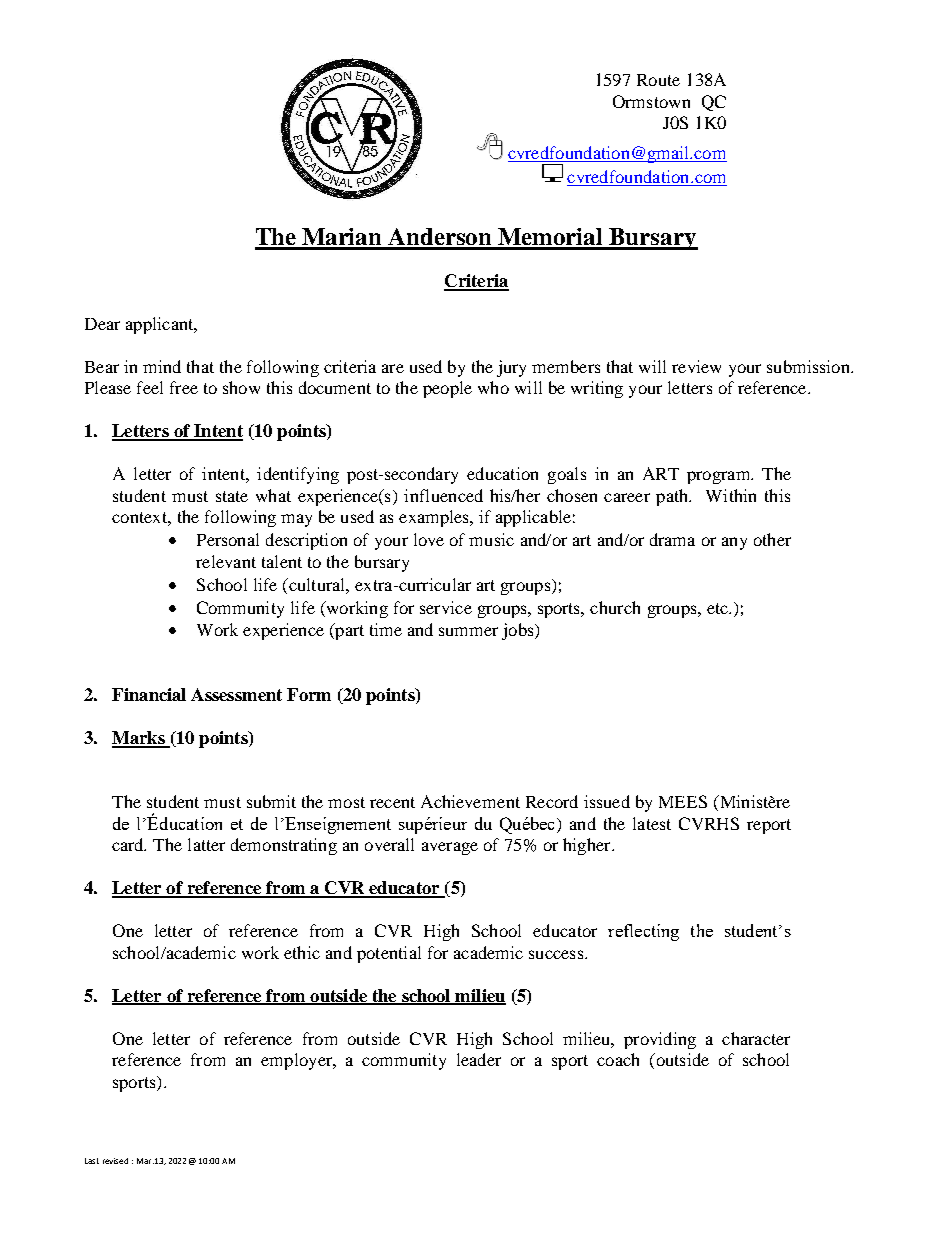 The height and width of the screenshot is (1233, 952). What do you see at coordinates (446, 607) in the screenshot?
I see `service` at bounding box center [446, 607].
